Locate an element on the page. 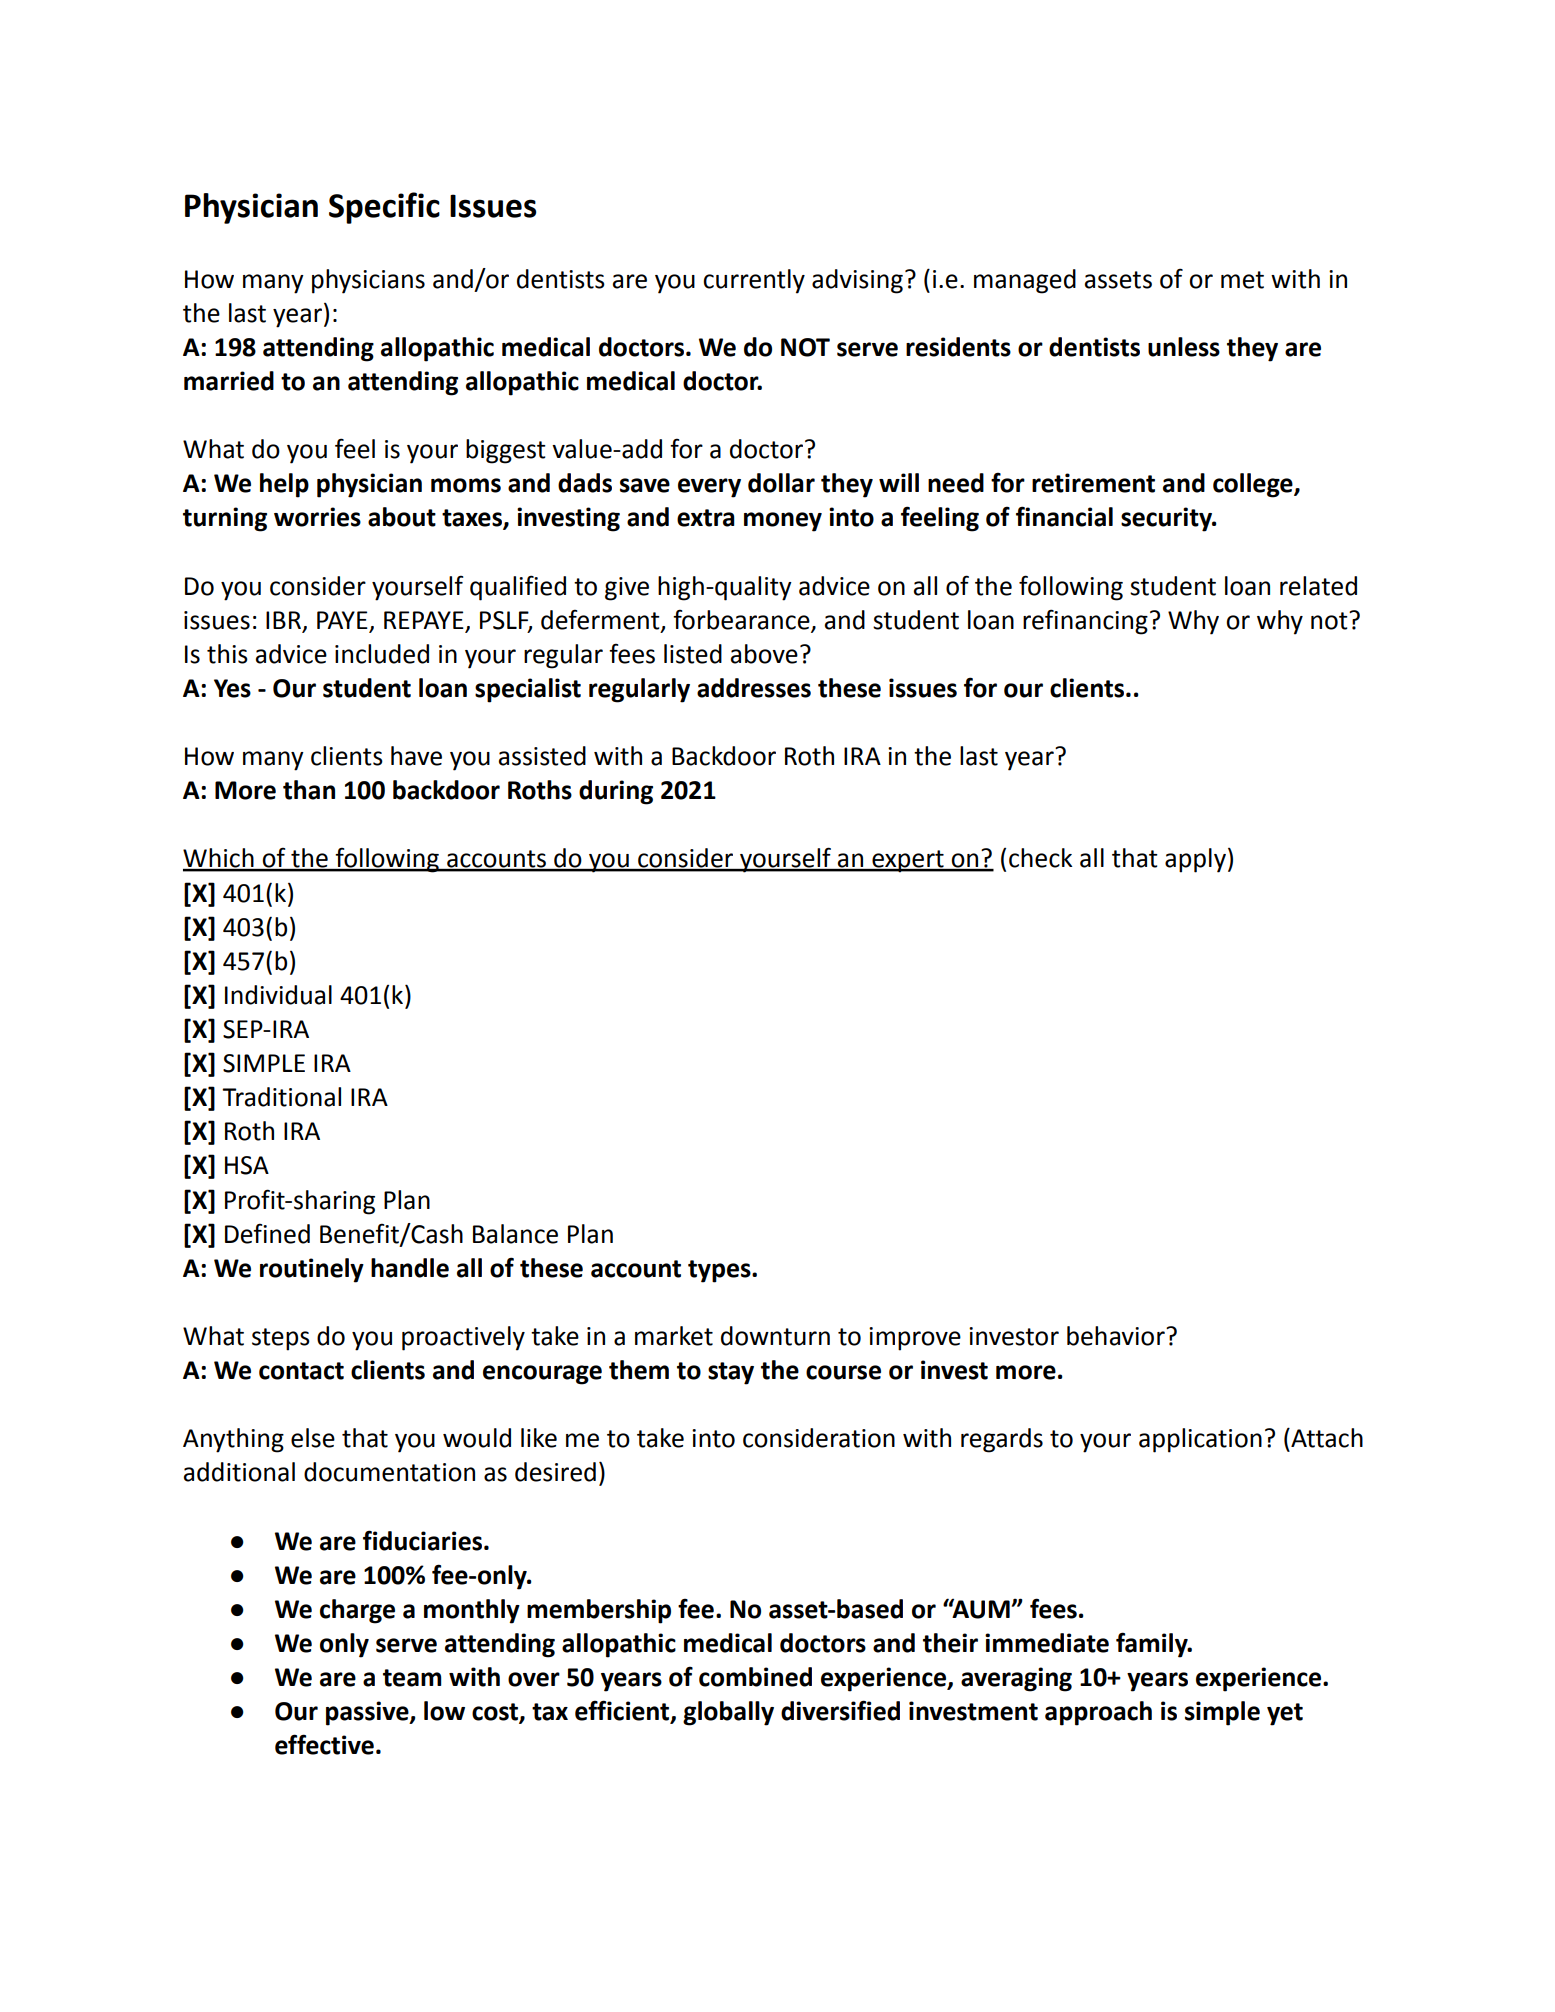 This page has height=2012, width=1555. routinely is located at coordinates (312, 1270).
